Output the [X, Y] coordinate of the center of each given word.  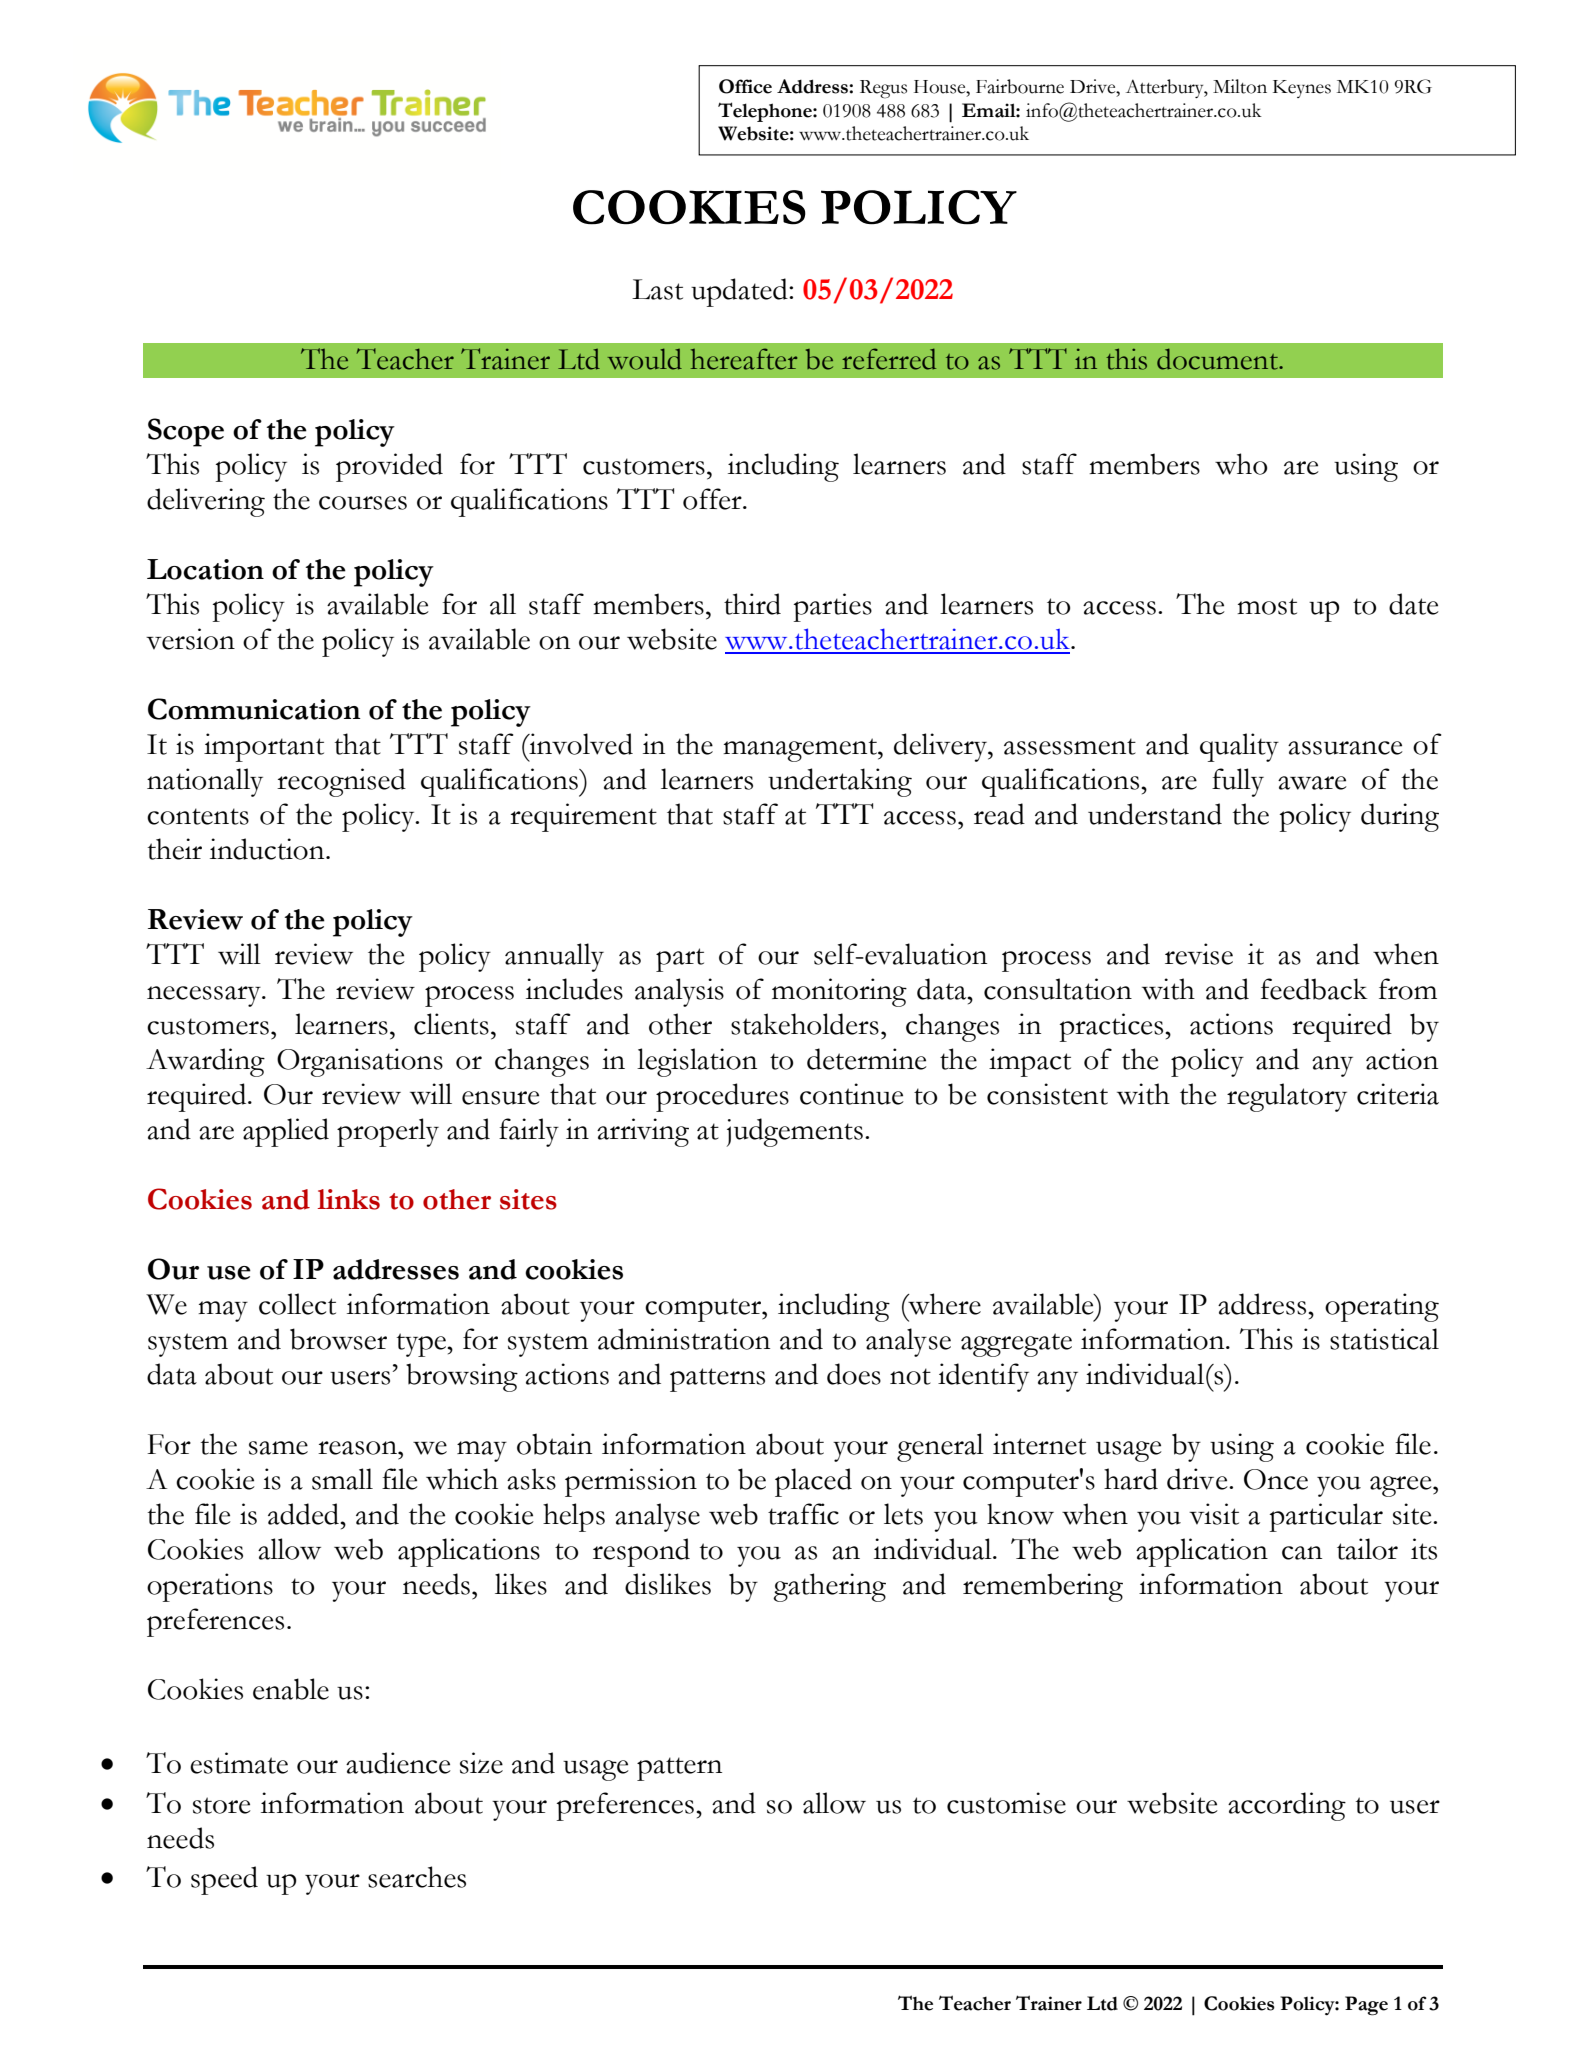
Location [205, 569]
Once [1276, 1479]
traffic [803, 1514]
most [1267, 606]
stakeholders [805, 1024]
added [305, 1514]
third [752, 604]
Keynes [1302, 89]
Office [745, 86]
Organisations [360, 1062]
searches [417, 1877]
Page [1366, 2006]
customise [1006, 1803]
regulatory [1287, 1097]
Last [657, 289]
